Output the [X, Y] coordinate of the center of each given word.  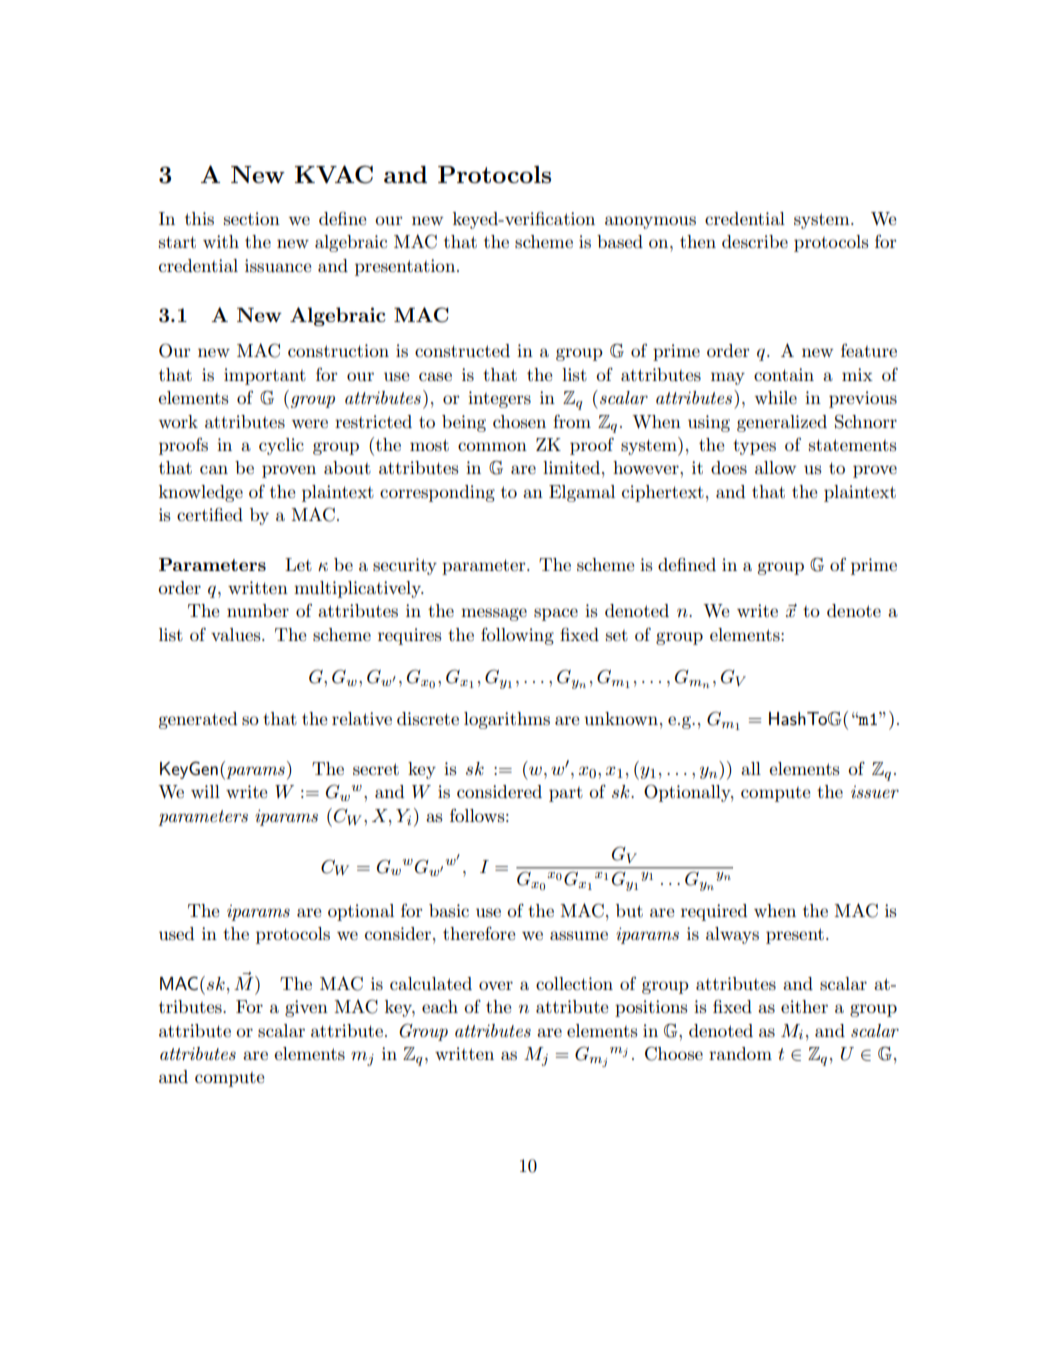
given [306, 1008]
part [566, 794]
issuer [875, 792]
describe [755, 242]
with [221, 241]
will [205, 791]
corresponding [437, 493]
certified [210, 514]
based [620, 242]
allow [775, 467]
